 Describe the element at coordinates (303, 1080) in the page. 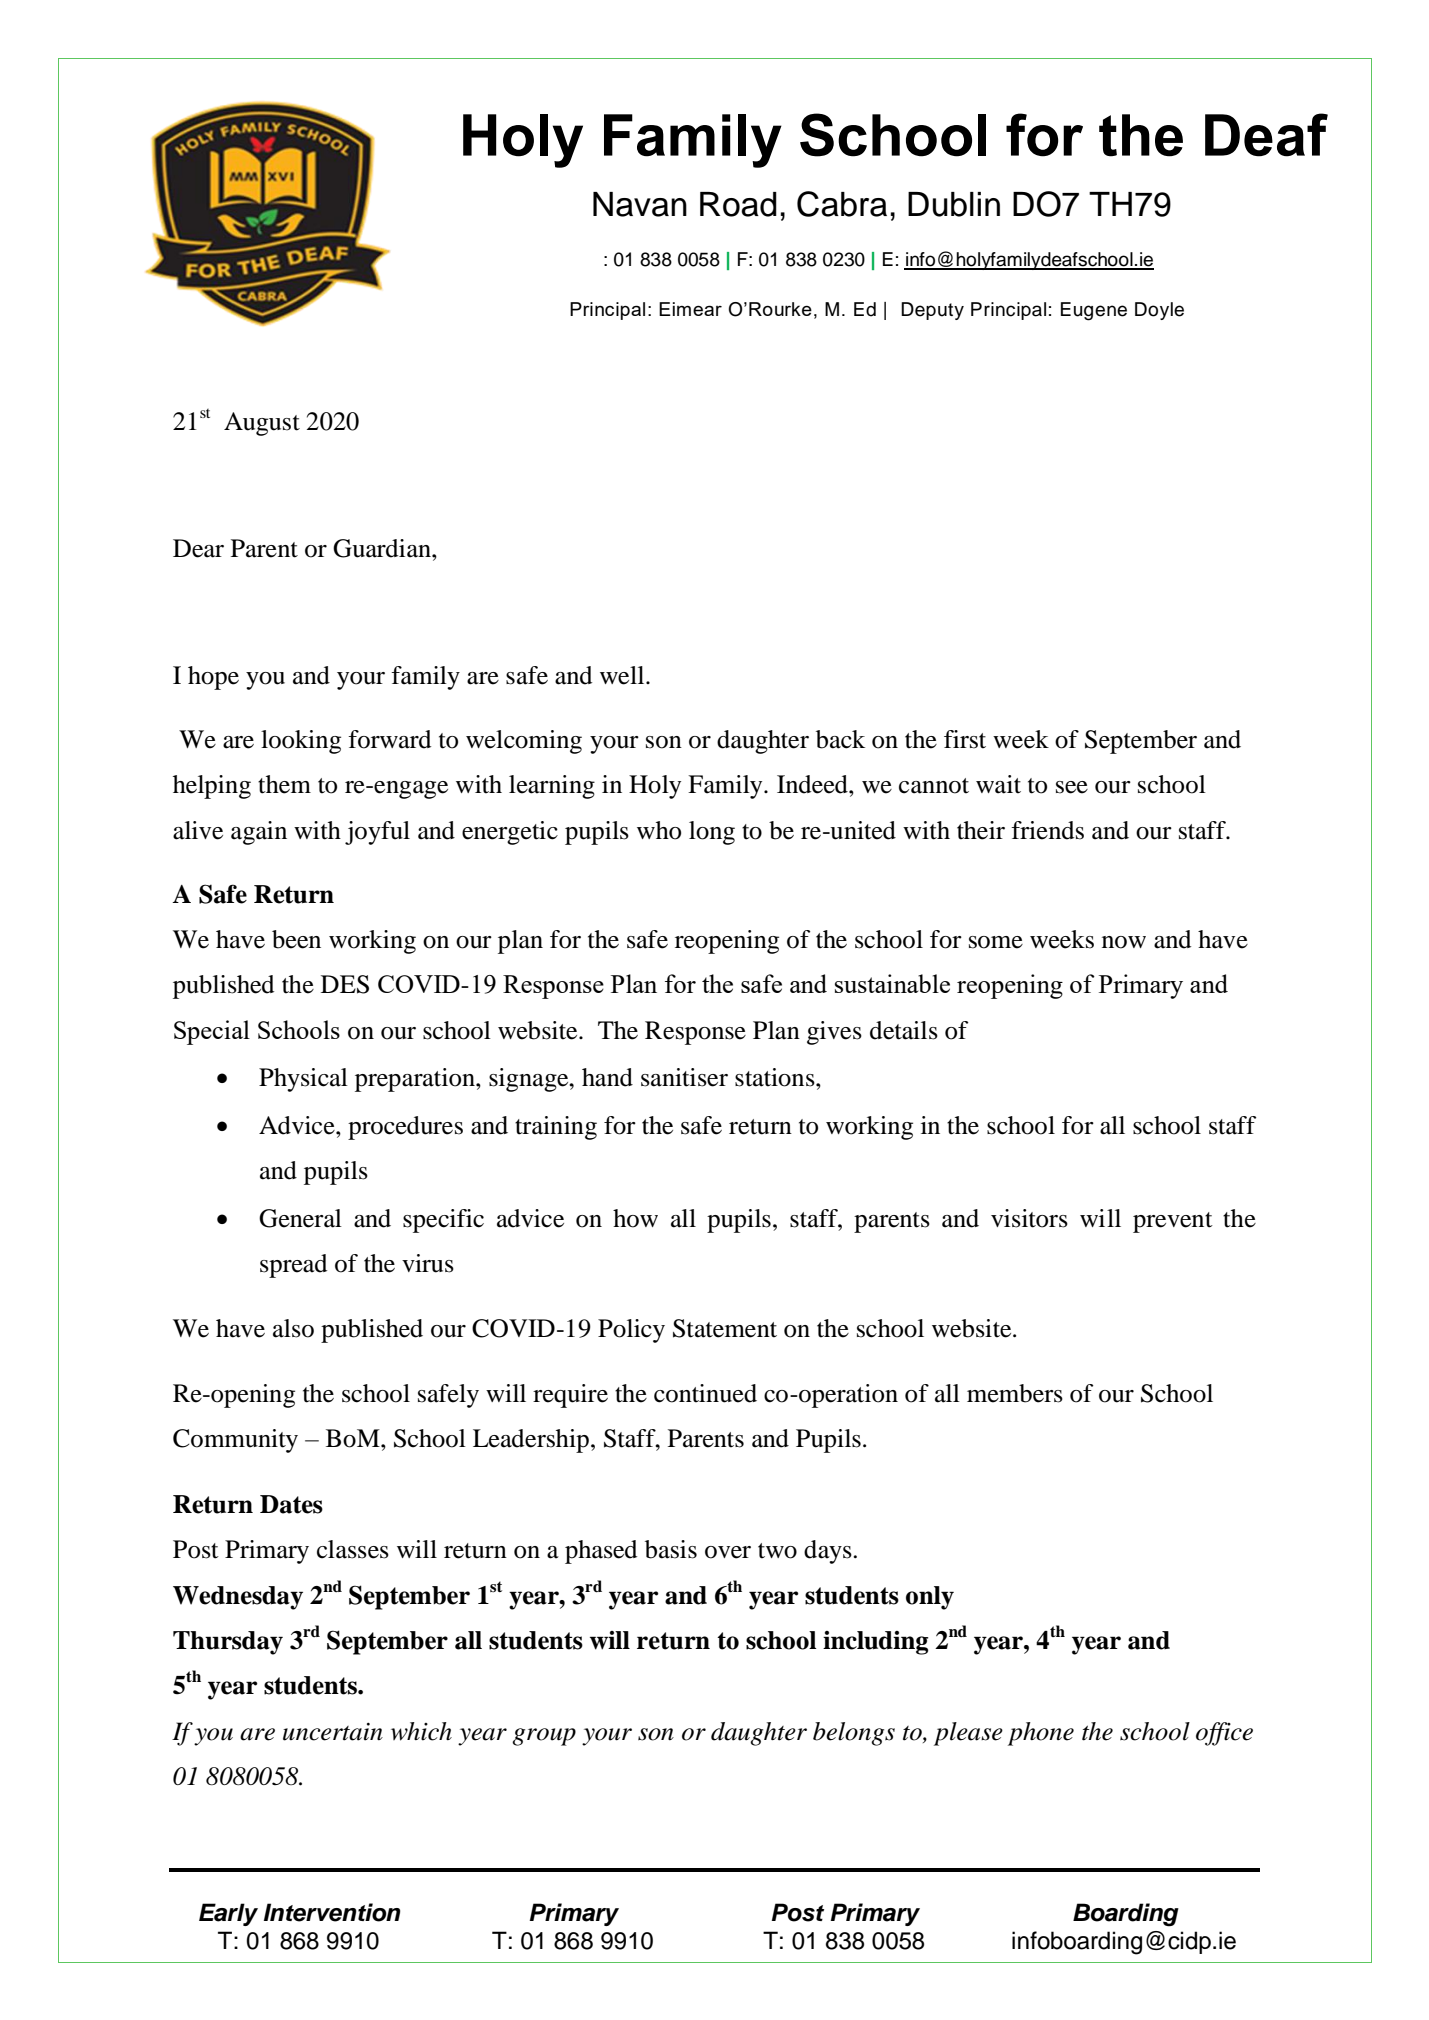

I see `Physical` at that location.
